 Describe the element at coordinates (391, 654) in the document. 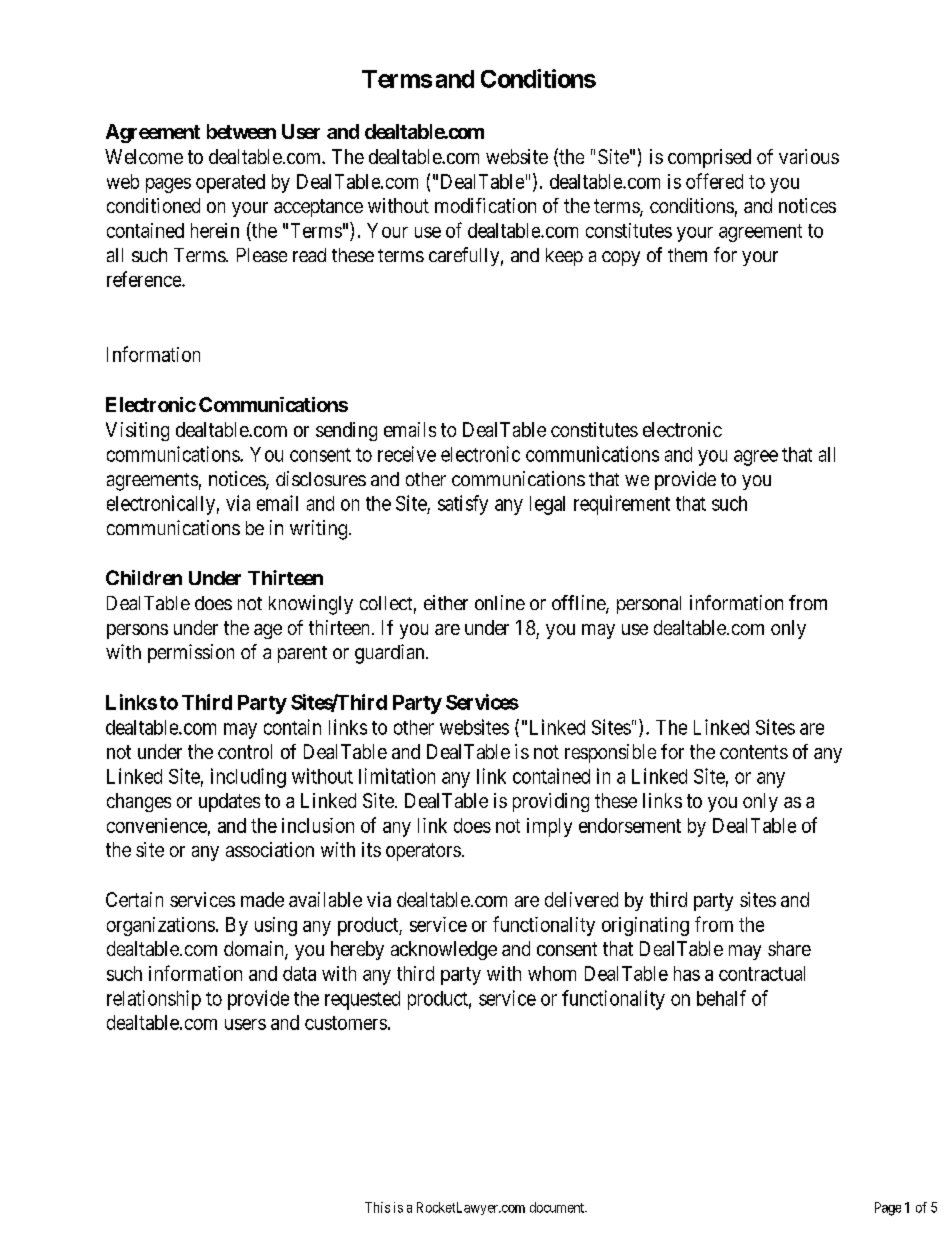

I see `guardian` at that location.
